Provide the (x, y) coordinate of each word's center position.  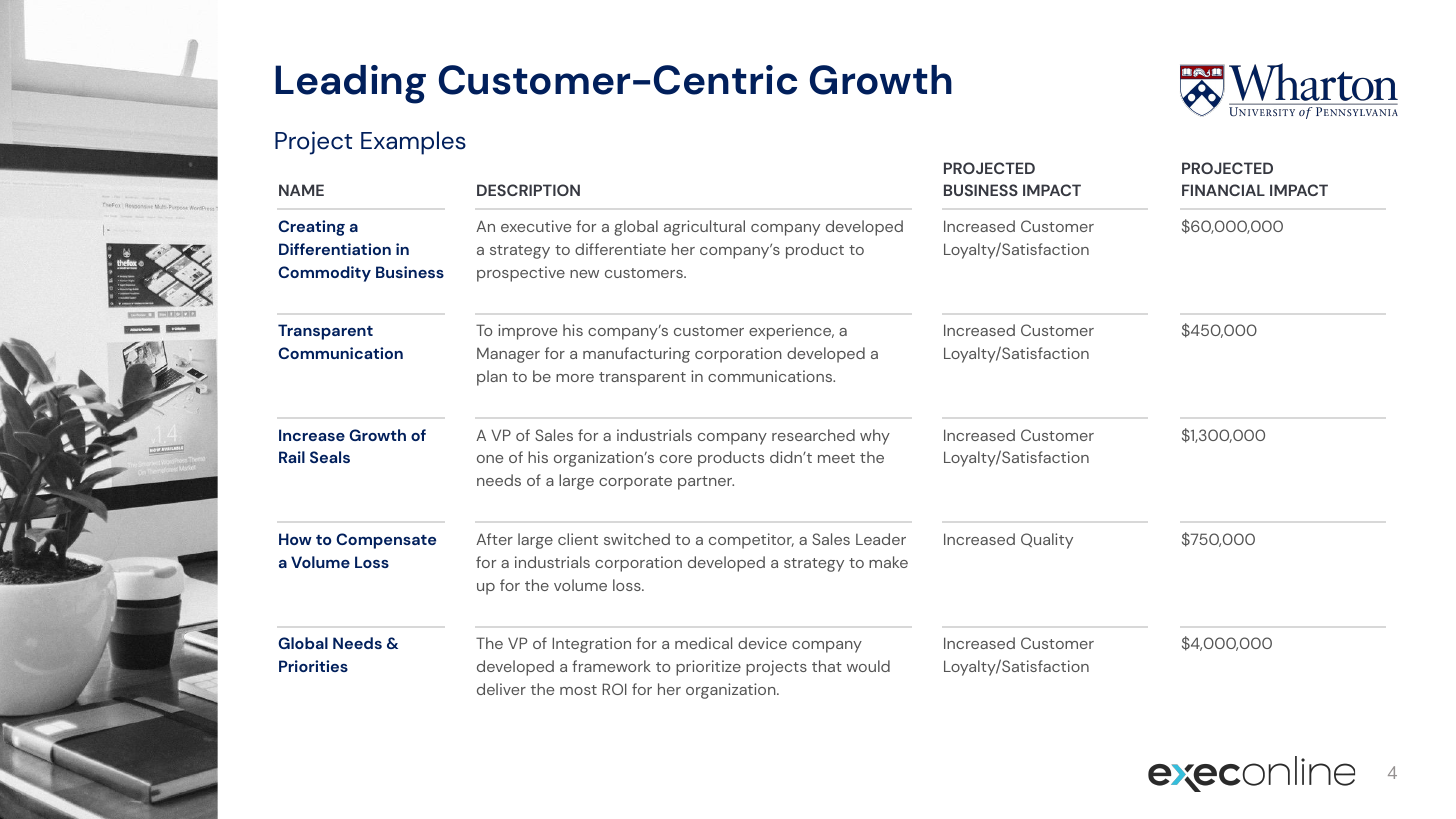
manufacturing (636, 355)
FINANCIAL (1223, 190)
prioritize (708, 668)
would (868, 666)
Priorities (313, 666)
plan (492, 378)
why (875, 437)
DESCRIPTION (528, 190)
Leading (350, 84)
